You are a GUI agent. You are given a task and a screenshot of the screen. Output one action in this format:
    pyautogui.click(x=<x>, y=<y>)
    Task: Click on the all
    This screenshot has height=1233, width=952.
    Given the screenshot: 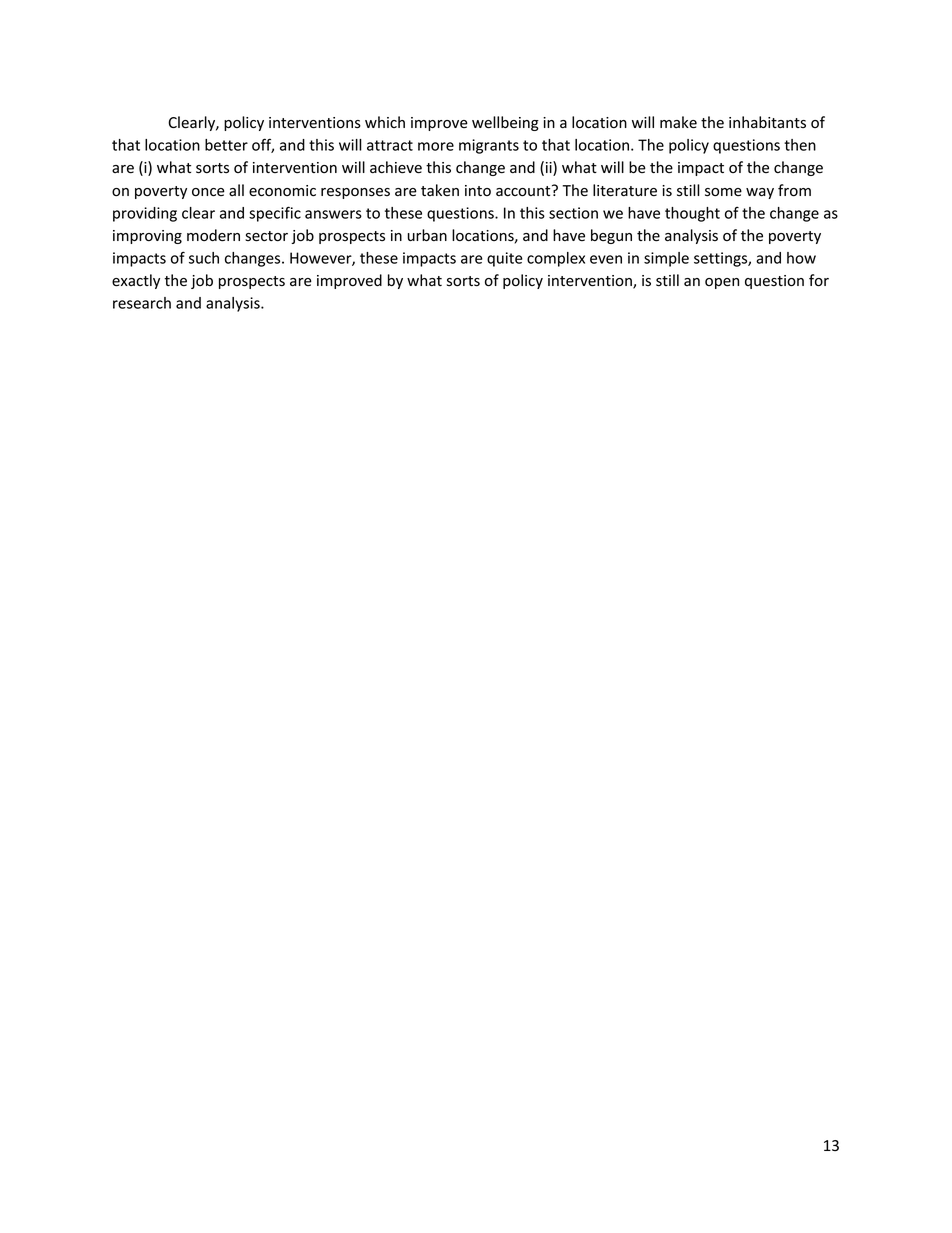 What is the action you would take?
    pyautogui.click(x=236, y=190)
